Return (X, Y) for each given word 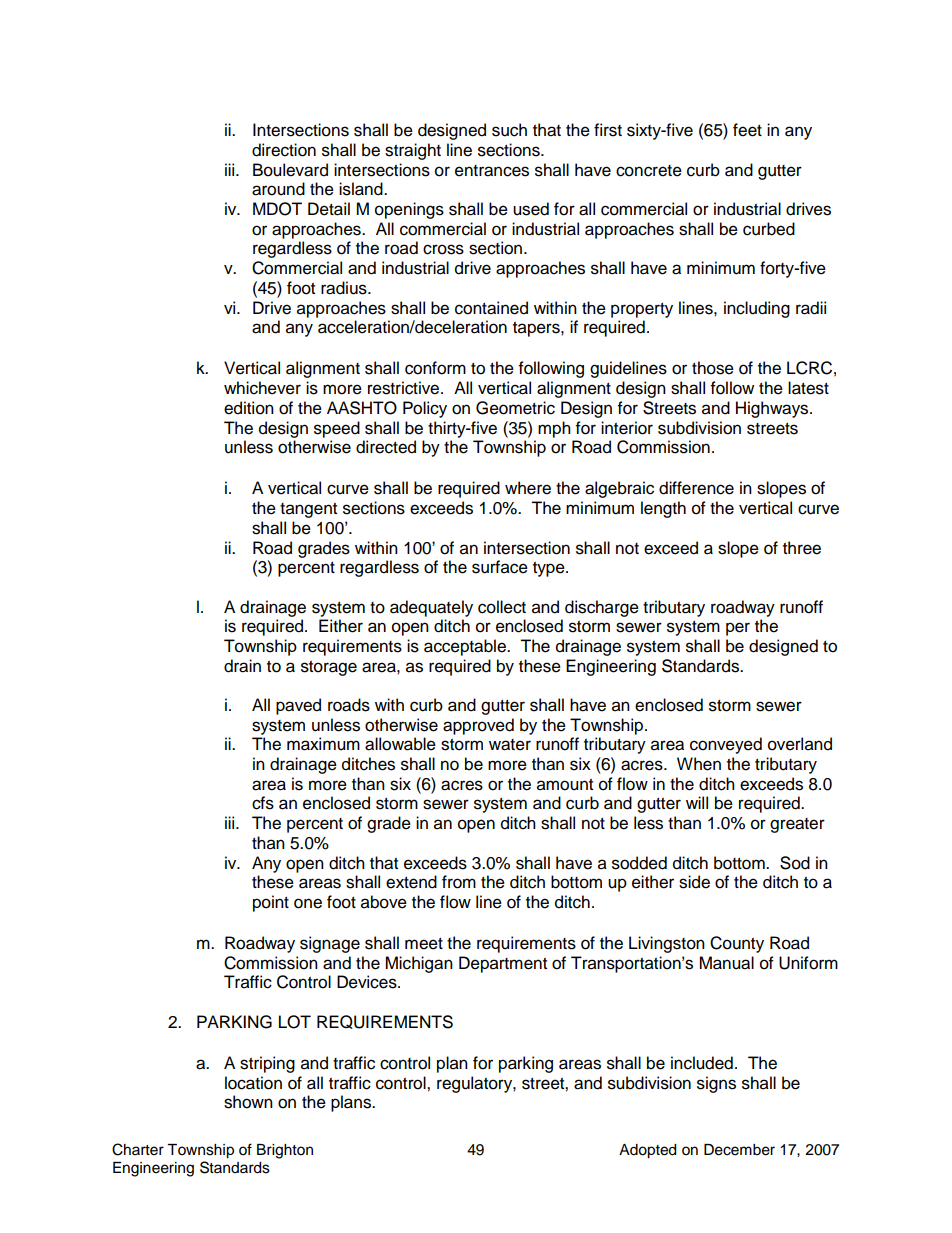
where (528, 488)
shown (248, 1102)
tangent (308, 510)
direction (284, 150)
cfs (263, 803)
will (697, 802)
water (510, 745)
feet (747, 130)
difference (696, 488)
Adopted (647, 1151)
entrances (492, 171)
